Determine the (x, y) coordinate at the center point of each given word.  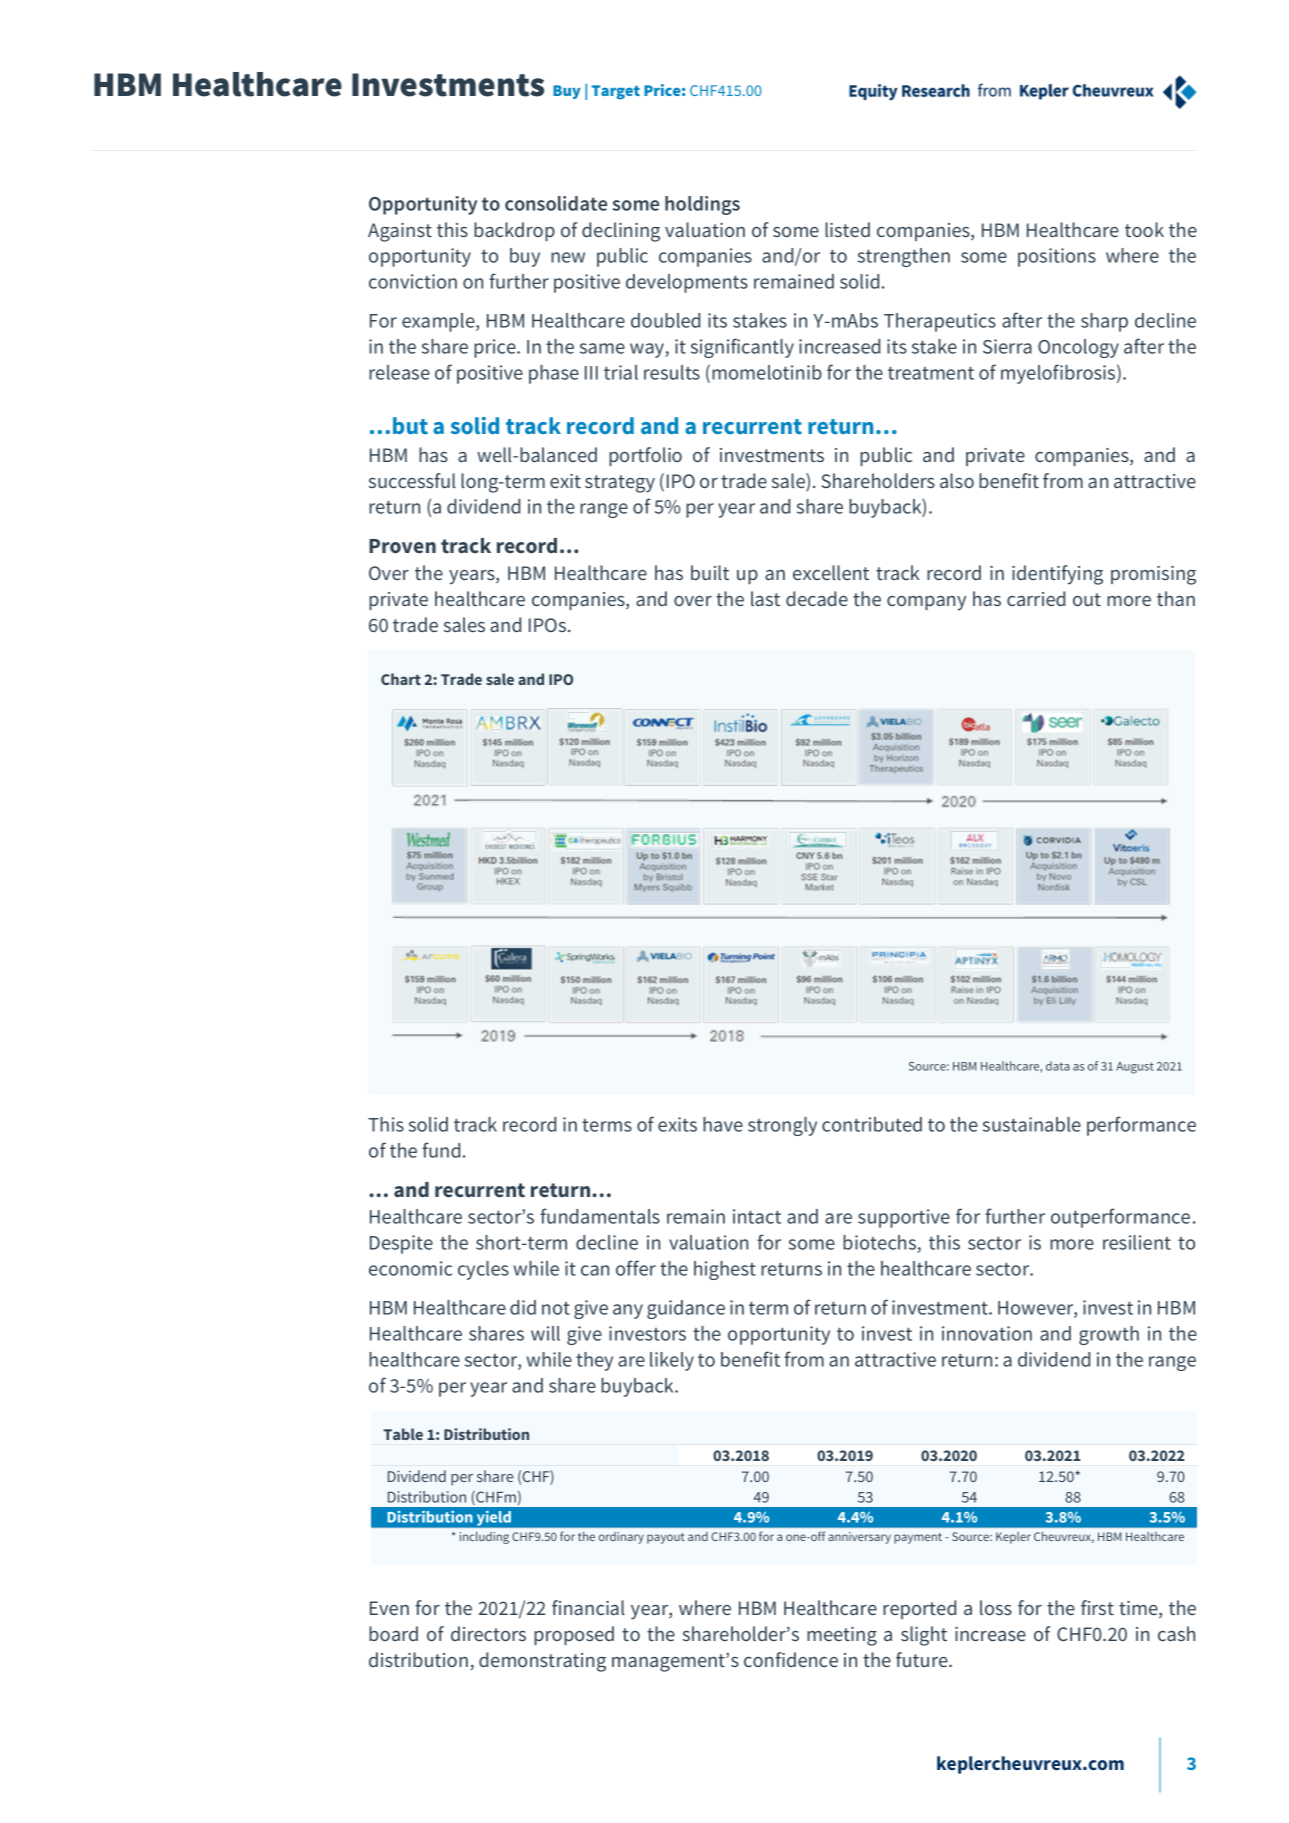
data (1057, 1066)
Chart (401, 679)
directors (488, 1633)
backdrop (514, 231)
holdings (702, 205)
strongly (782, 1126)
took (1144, 229)
